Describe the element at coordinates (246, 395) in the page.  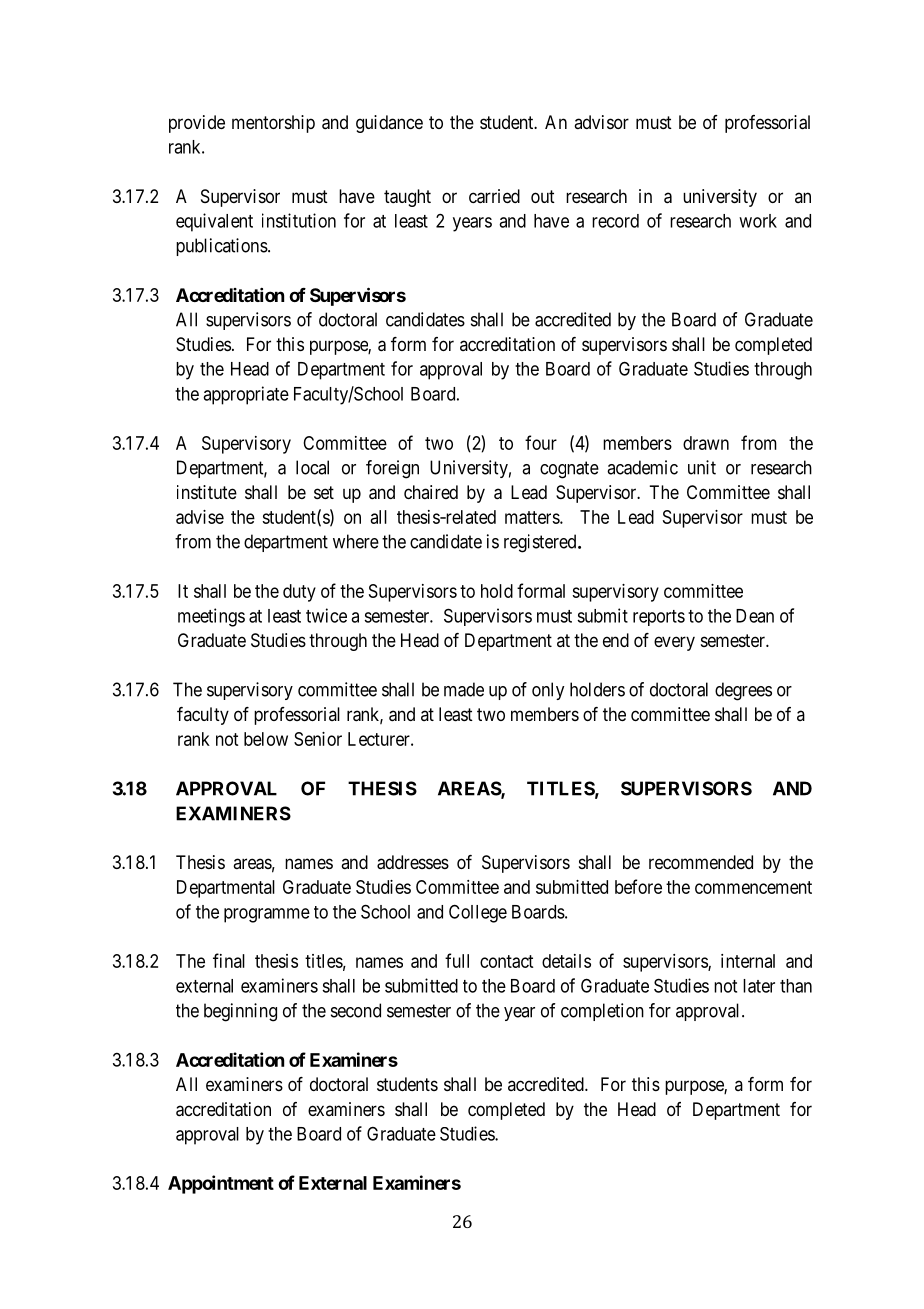
I see `appropriate` at that location.
